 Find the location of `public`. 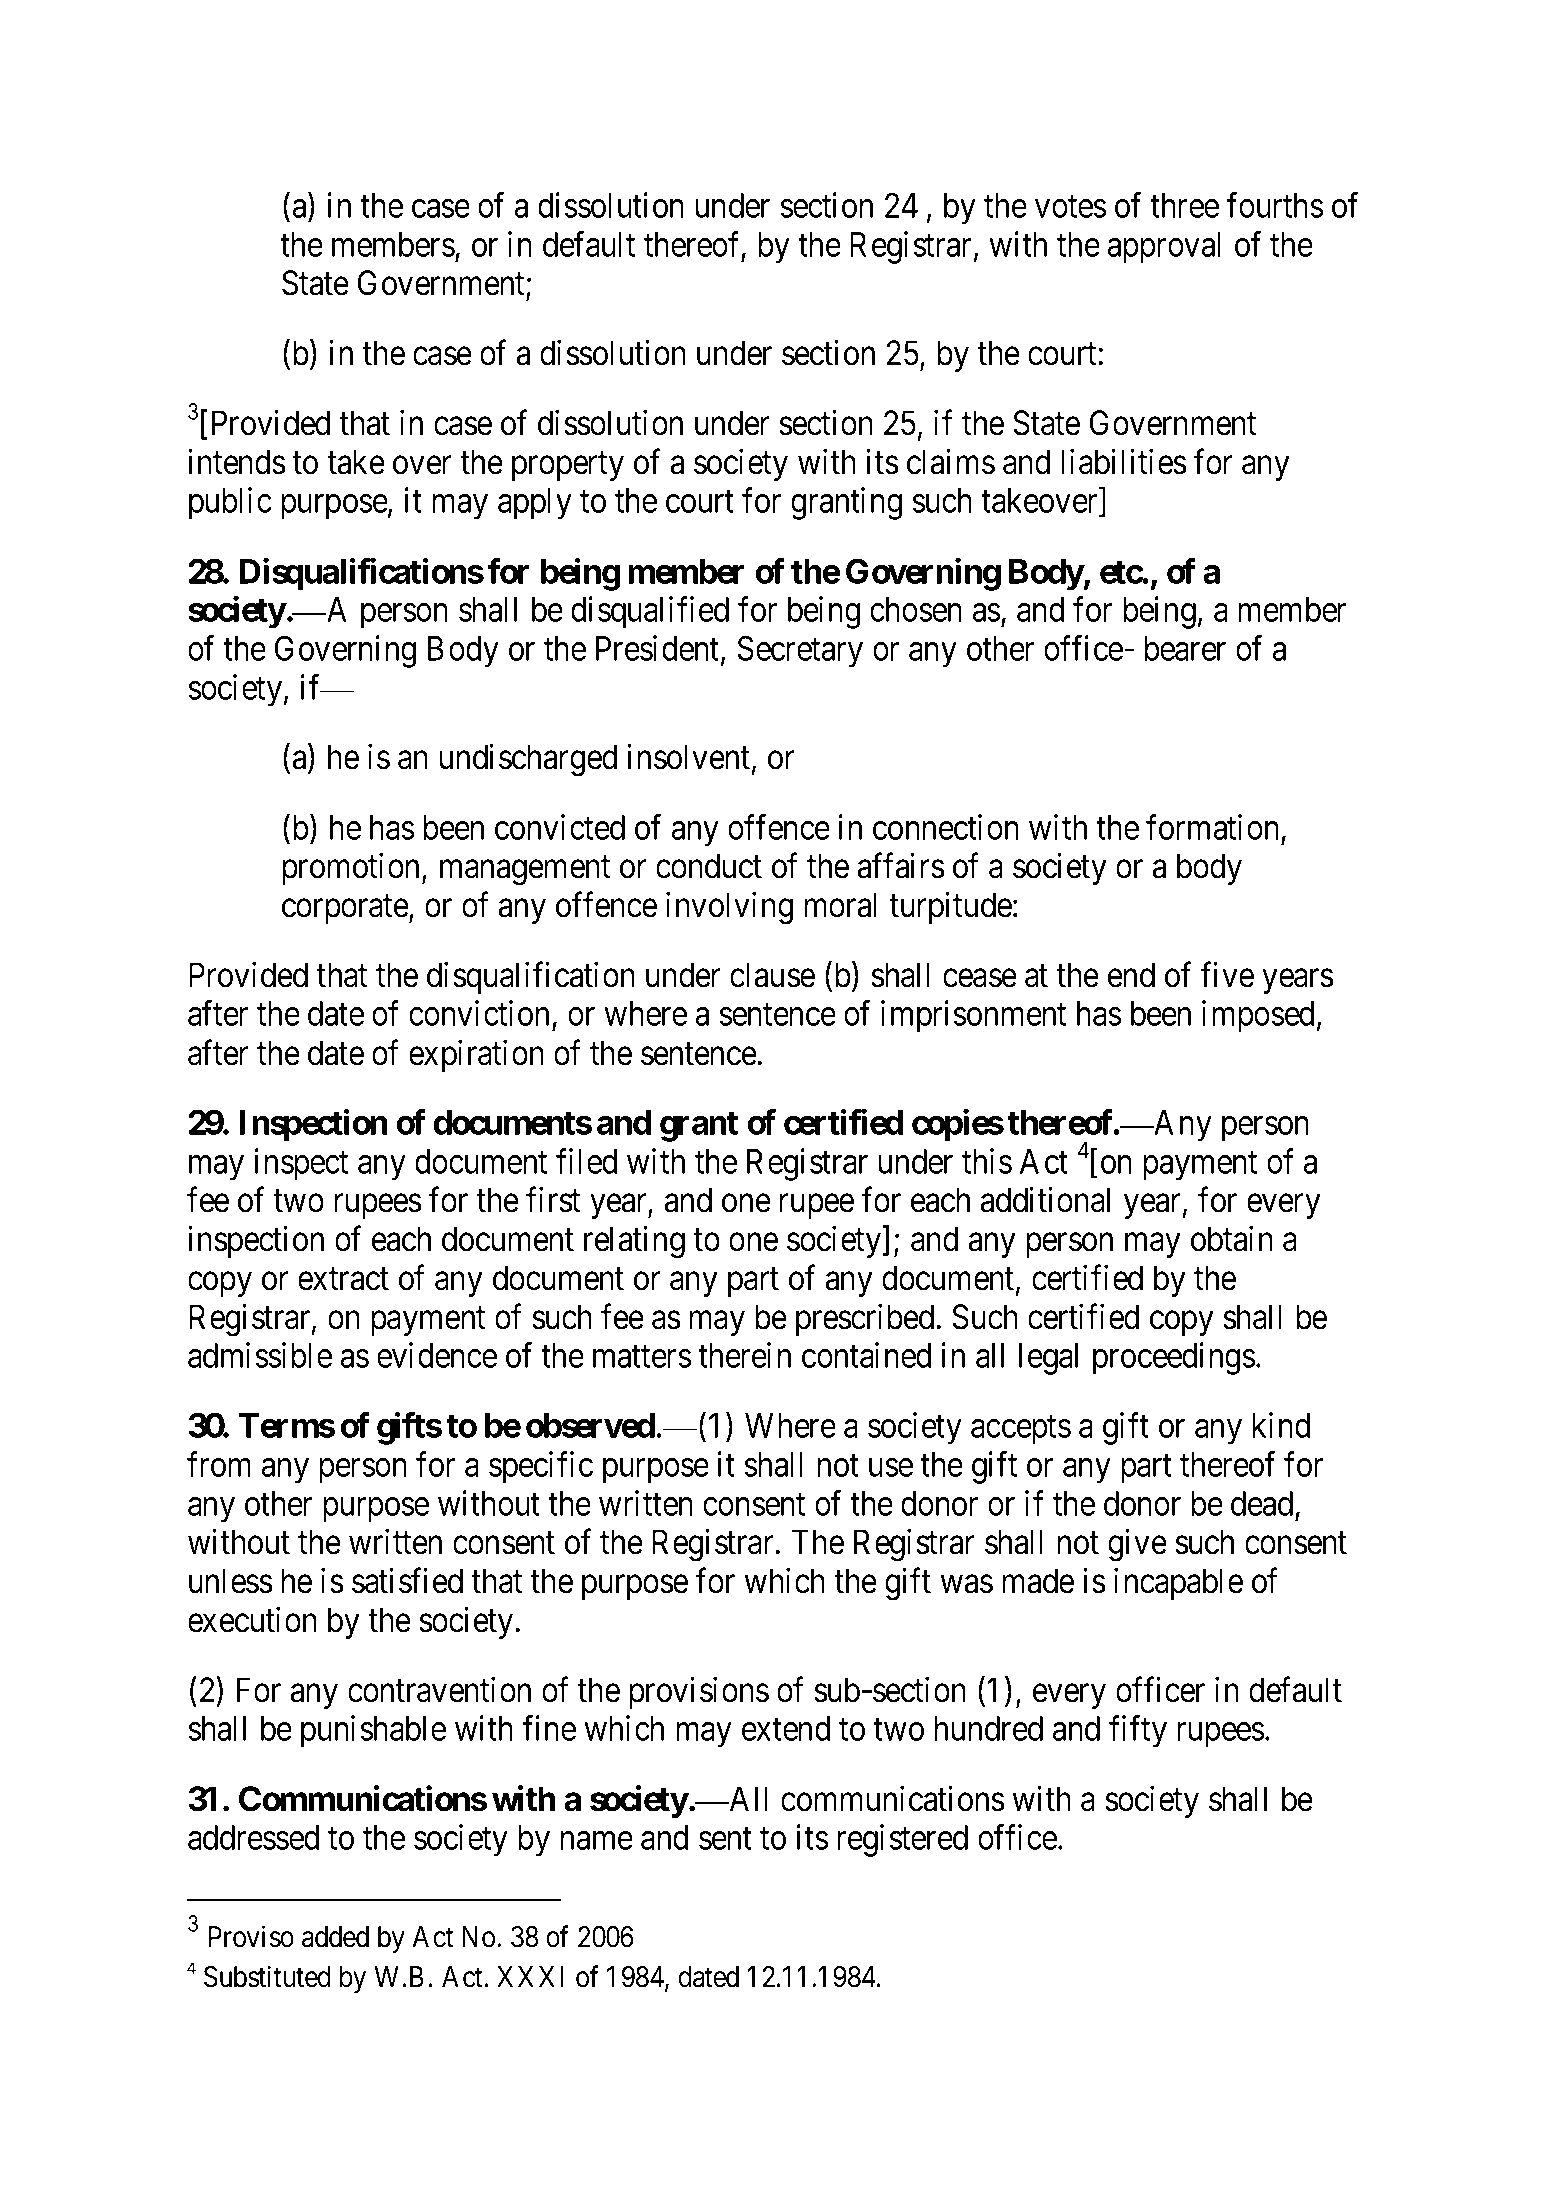

public is located at coordinates (230, 503).
